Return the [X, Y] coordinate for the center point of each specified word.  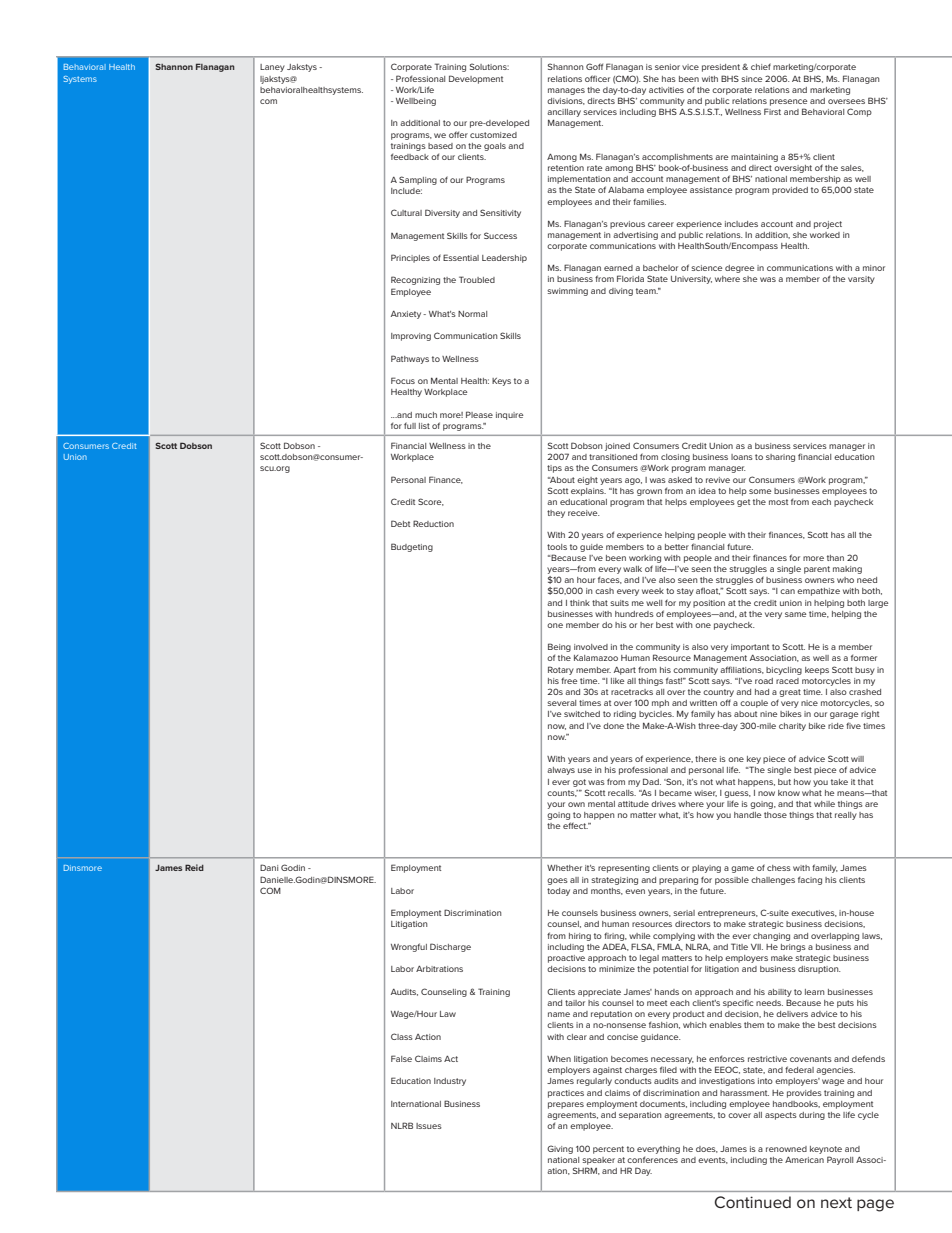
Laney [272, 68]
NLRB [402, 1125]
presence [789, 102]
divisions [566, 101]
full [410, 425]
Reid [194, 867]
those [775, 815]
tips [554, 469]
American [804, 1160]
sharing [780, 458]
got [579, 783]
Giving [560, 1149]
